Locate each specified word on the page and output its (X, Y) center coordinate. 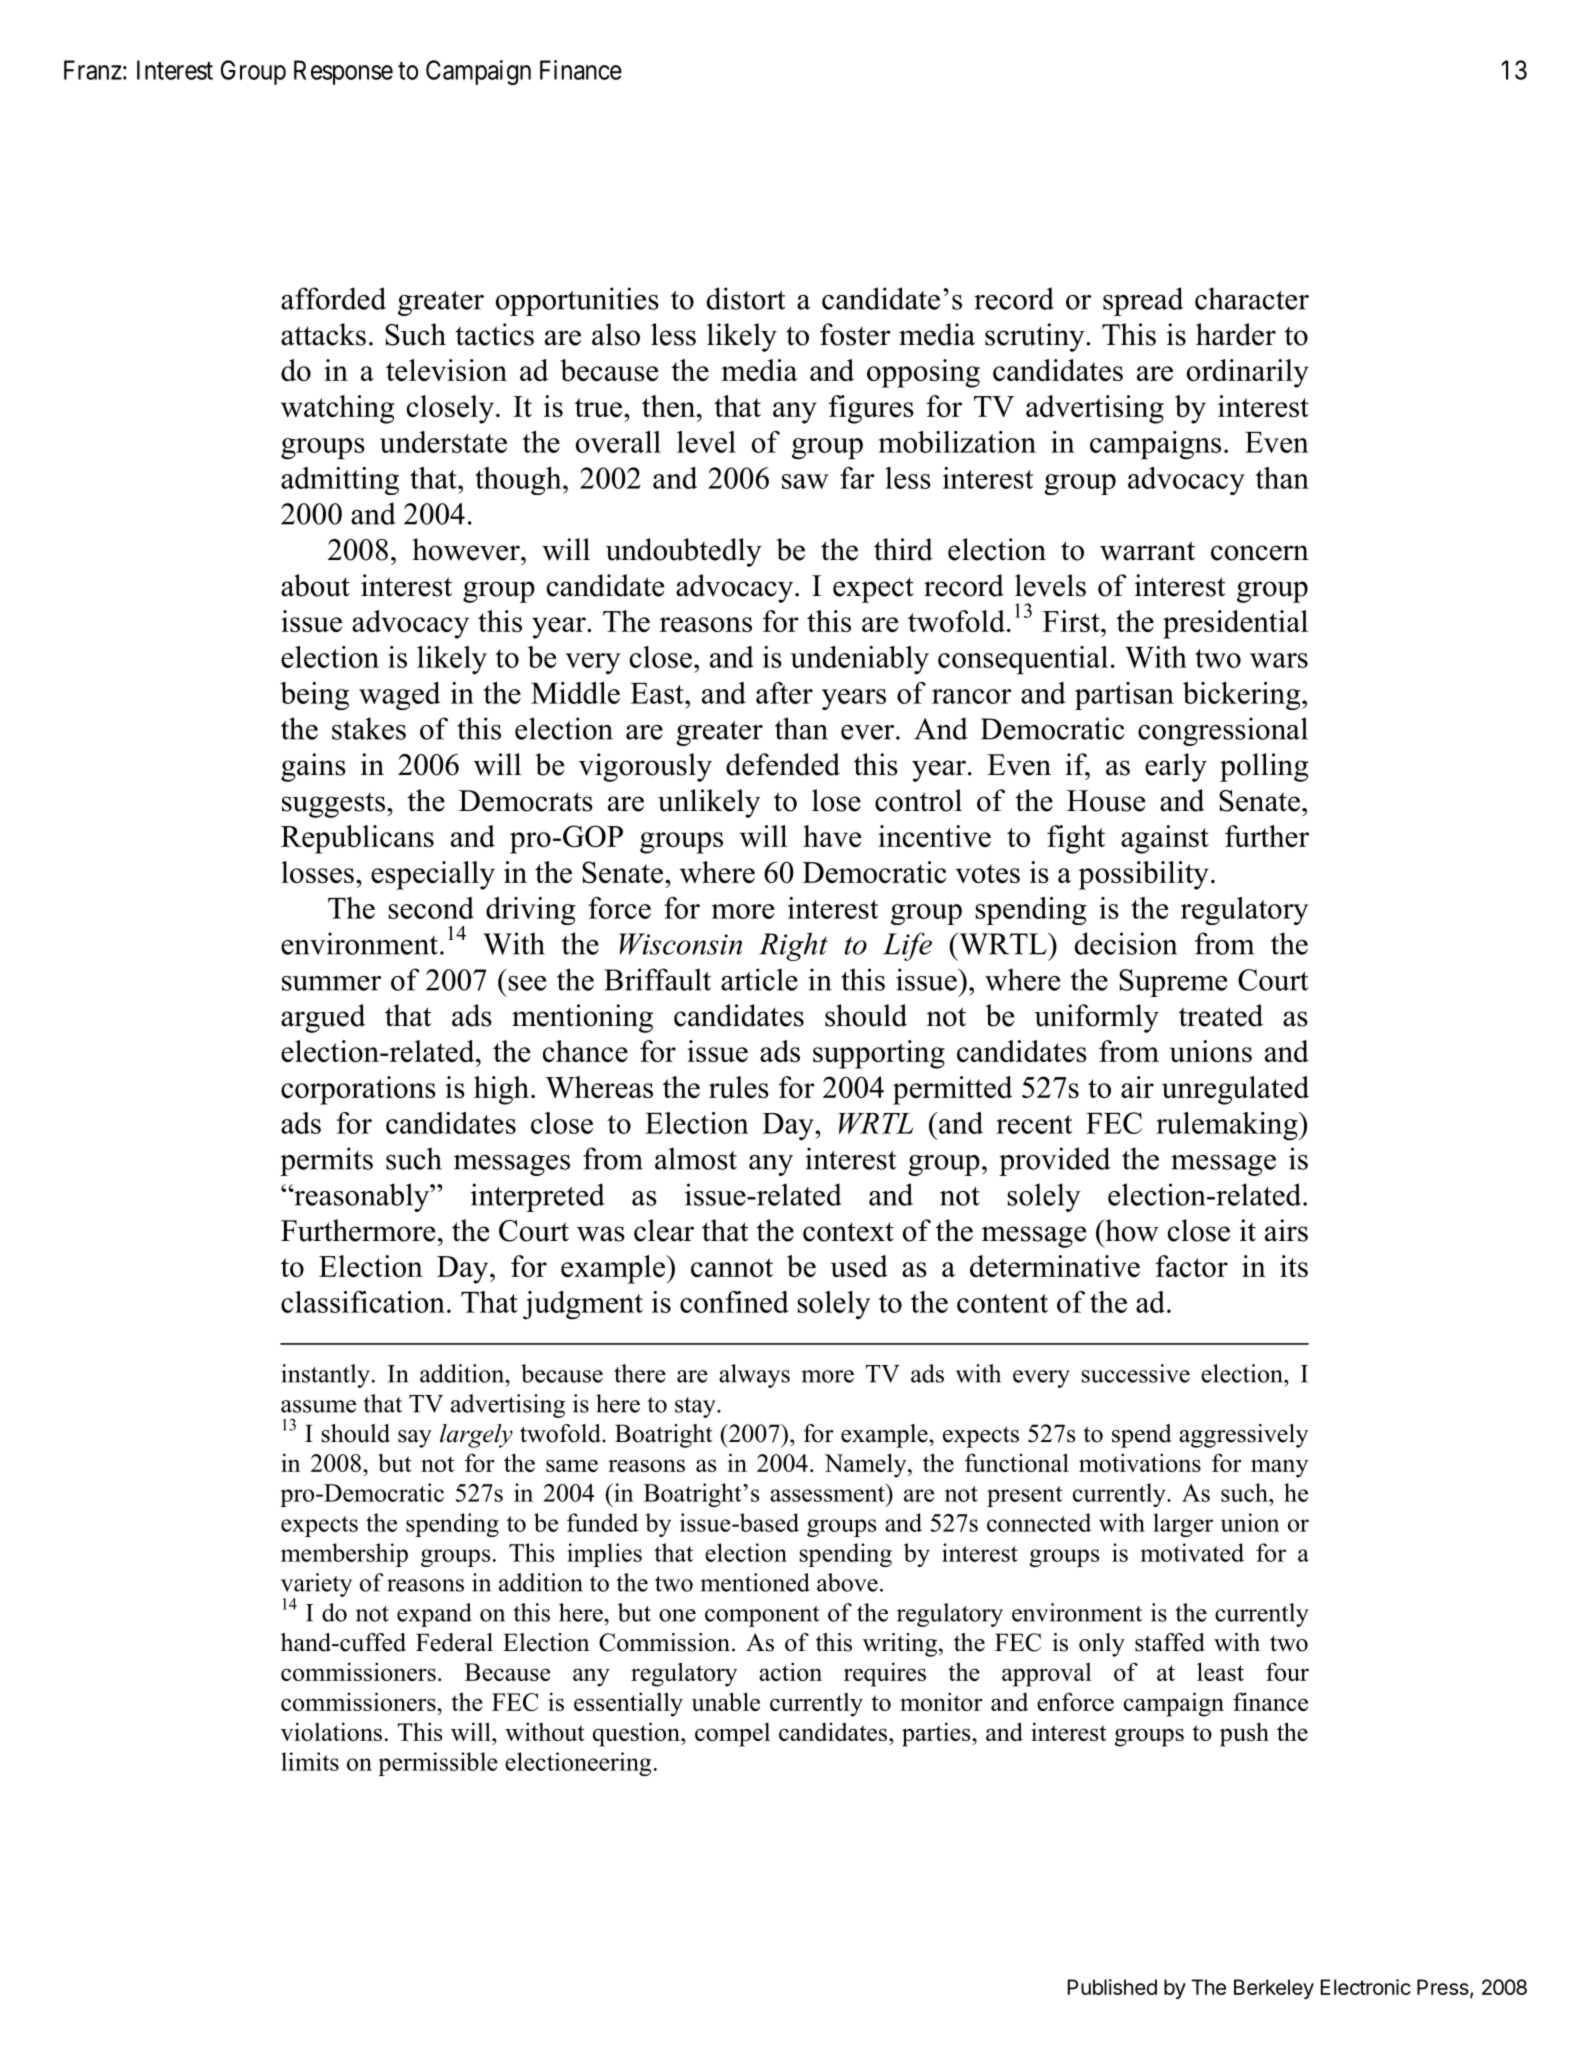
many (1279, 1468)
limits (310, 1761)
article (759, 979)
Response (343, 72)
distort (746, 298)
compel (732, 1734)
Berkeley (1274, 1989)
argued (323, 1018)
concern (1260, 553)
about (315, 585)
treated (1221, 1015)
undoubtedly (684, 552)
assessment (828, 1493)
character (1252, 298)
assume (318, 1406)
